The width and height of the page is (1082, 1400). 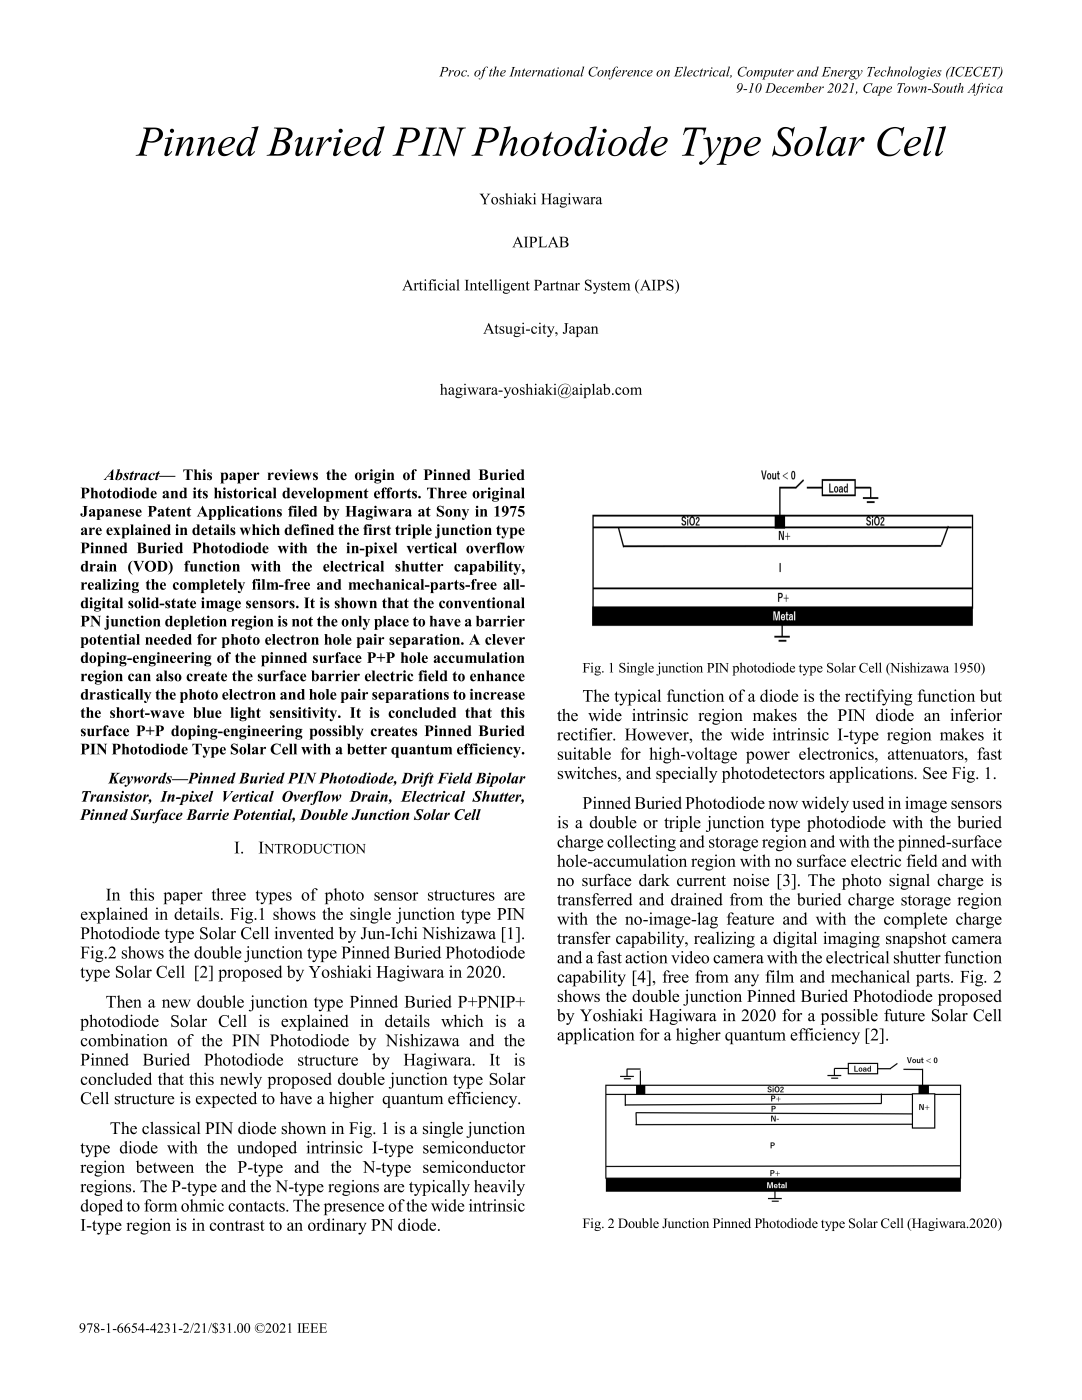 I want to click on Africa, so click(x=985, y=89).
